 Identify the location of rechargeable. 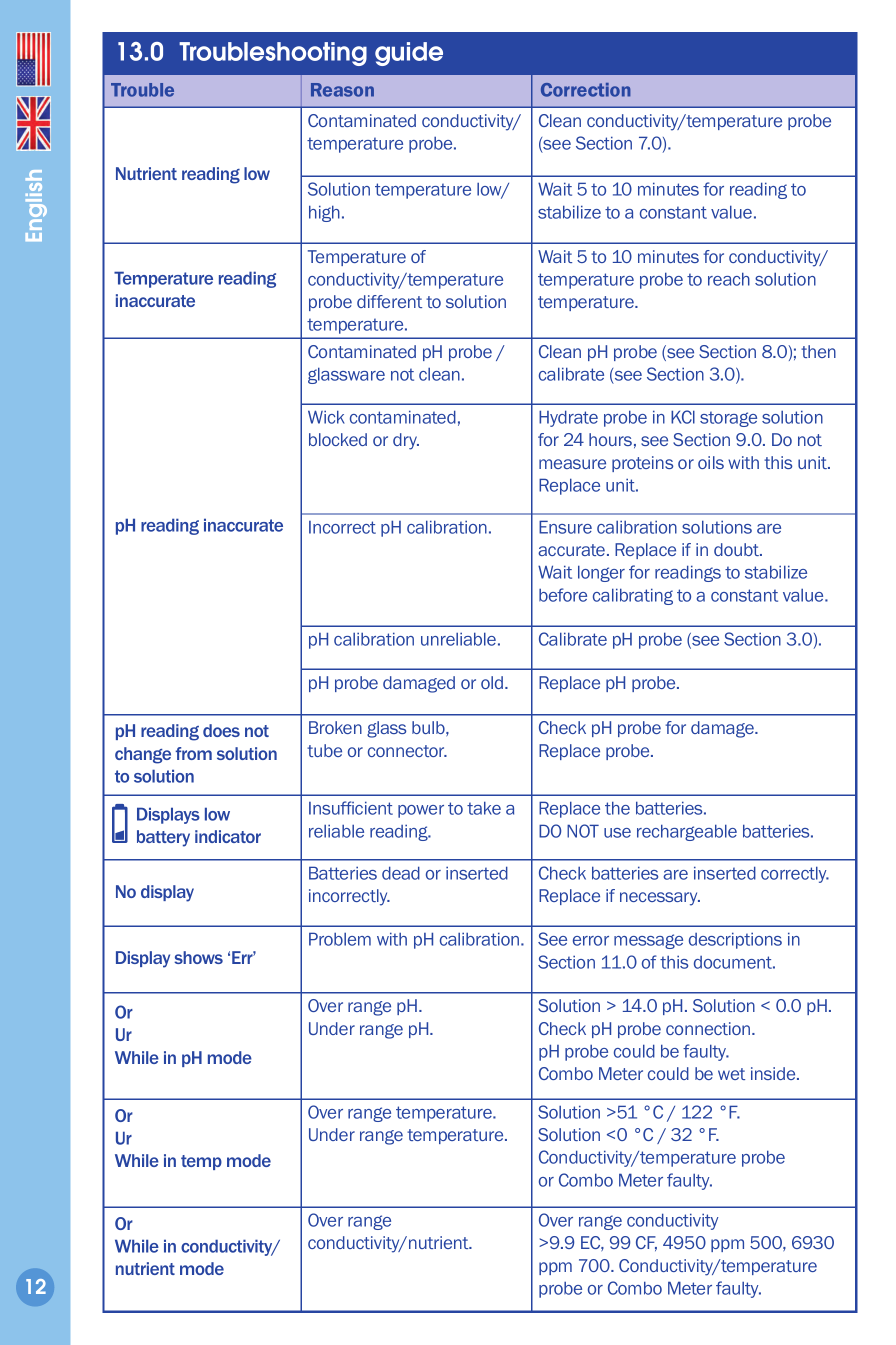
(687, 832).
